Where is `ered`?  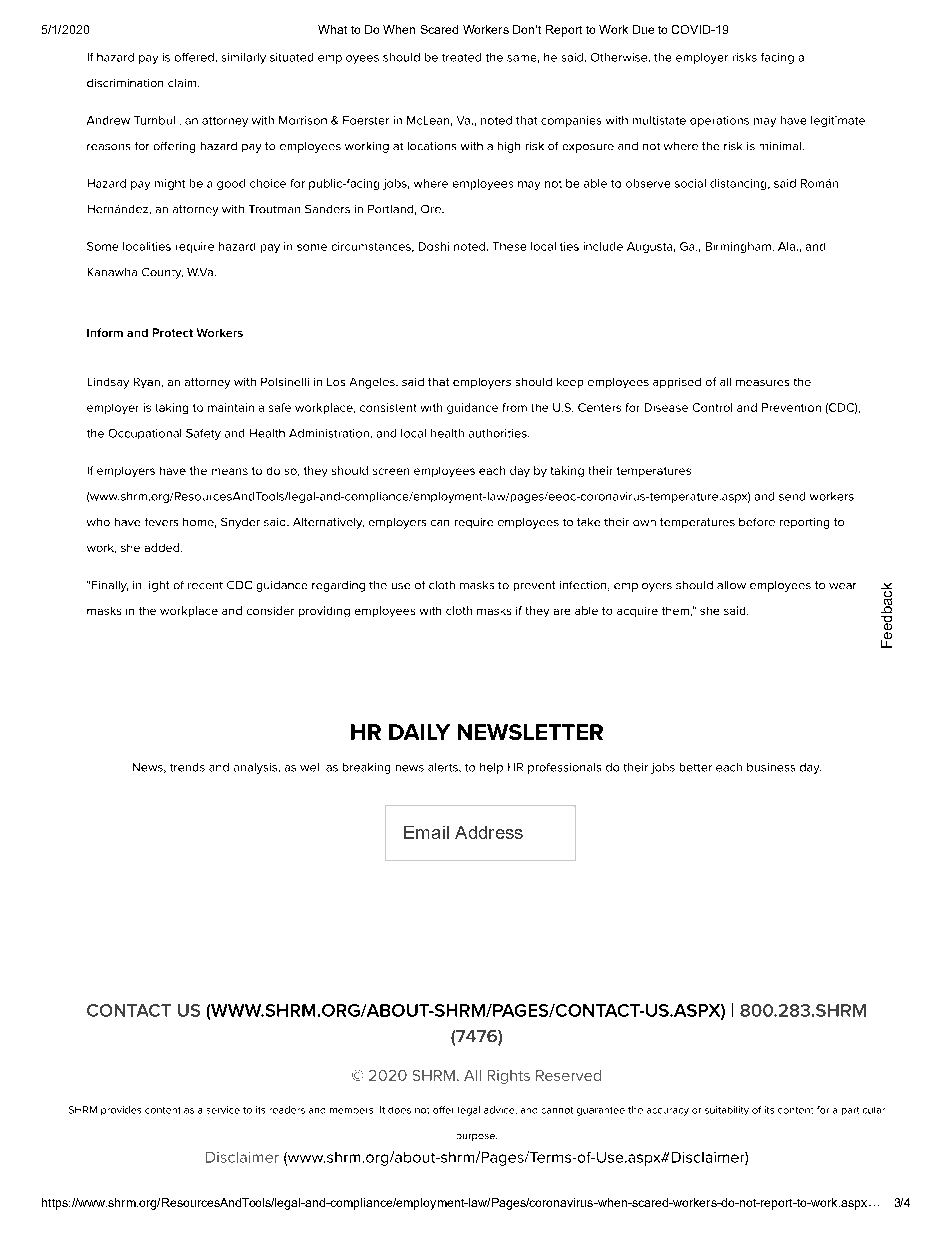 ered is located at coordinates (200, 57).
